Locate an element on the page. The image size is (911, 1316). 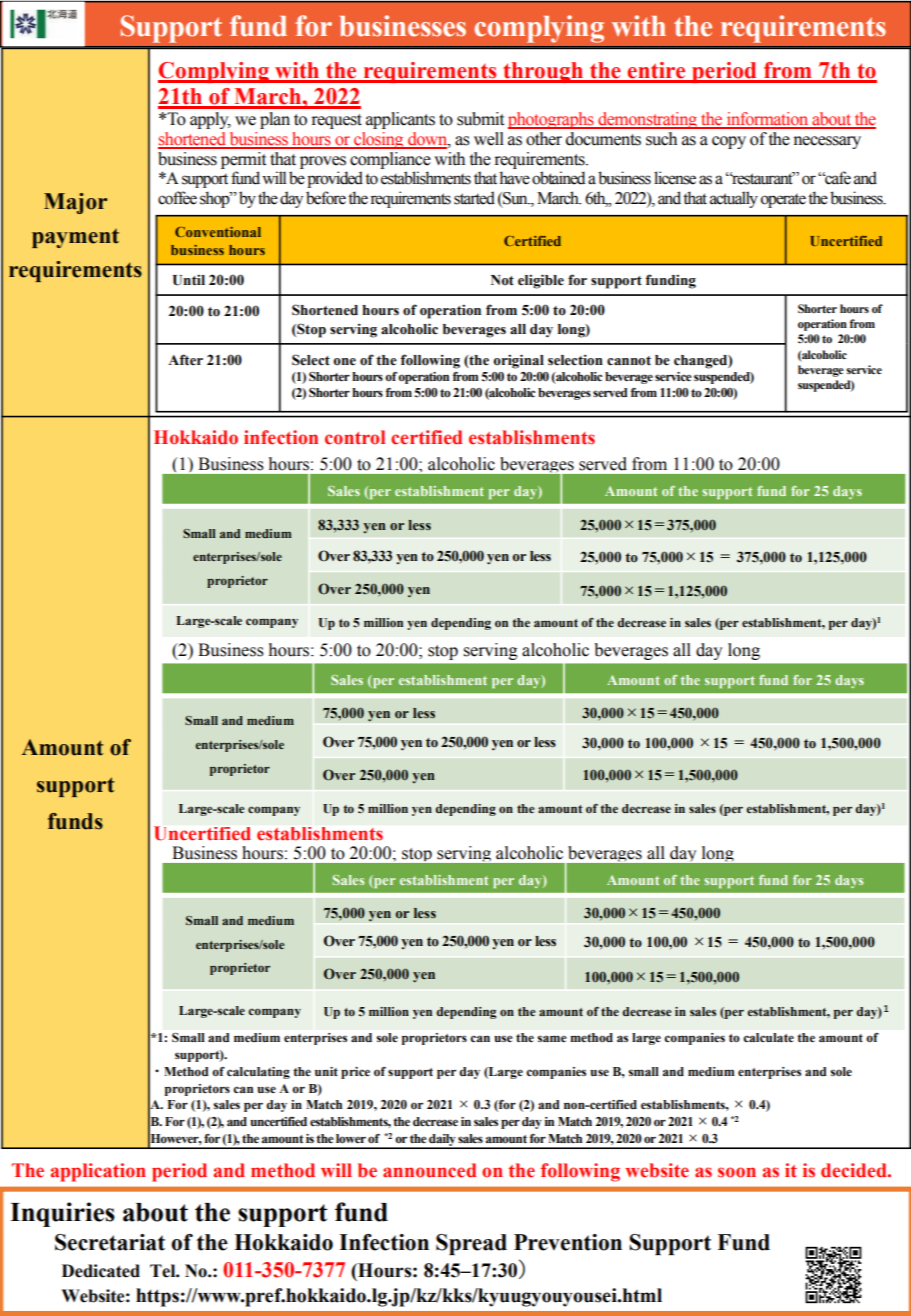
submit is located at coordinates (480, 119).
